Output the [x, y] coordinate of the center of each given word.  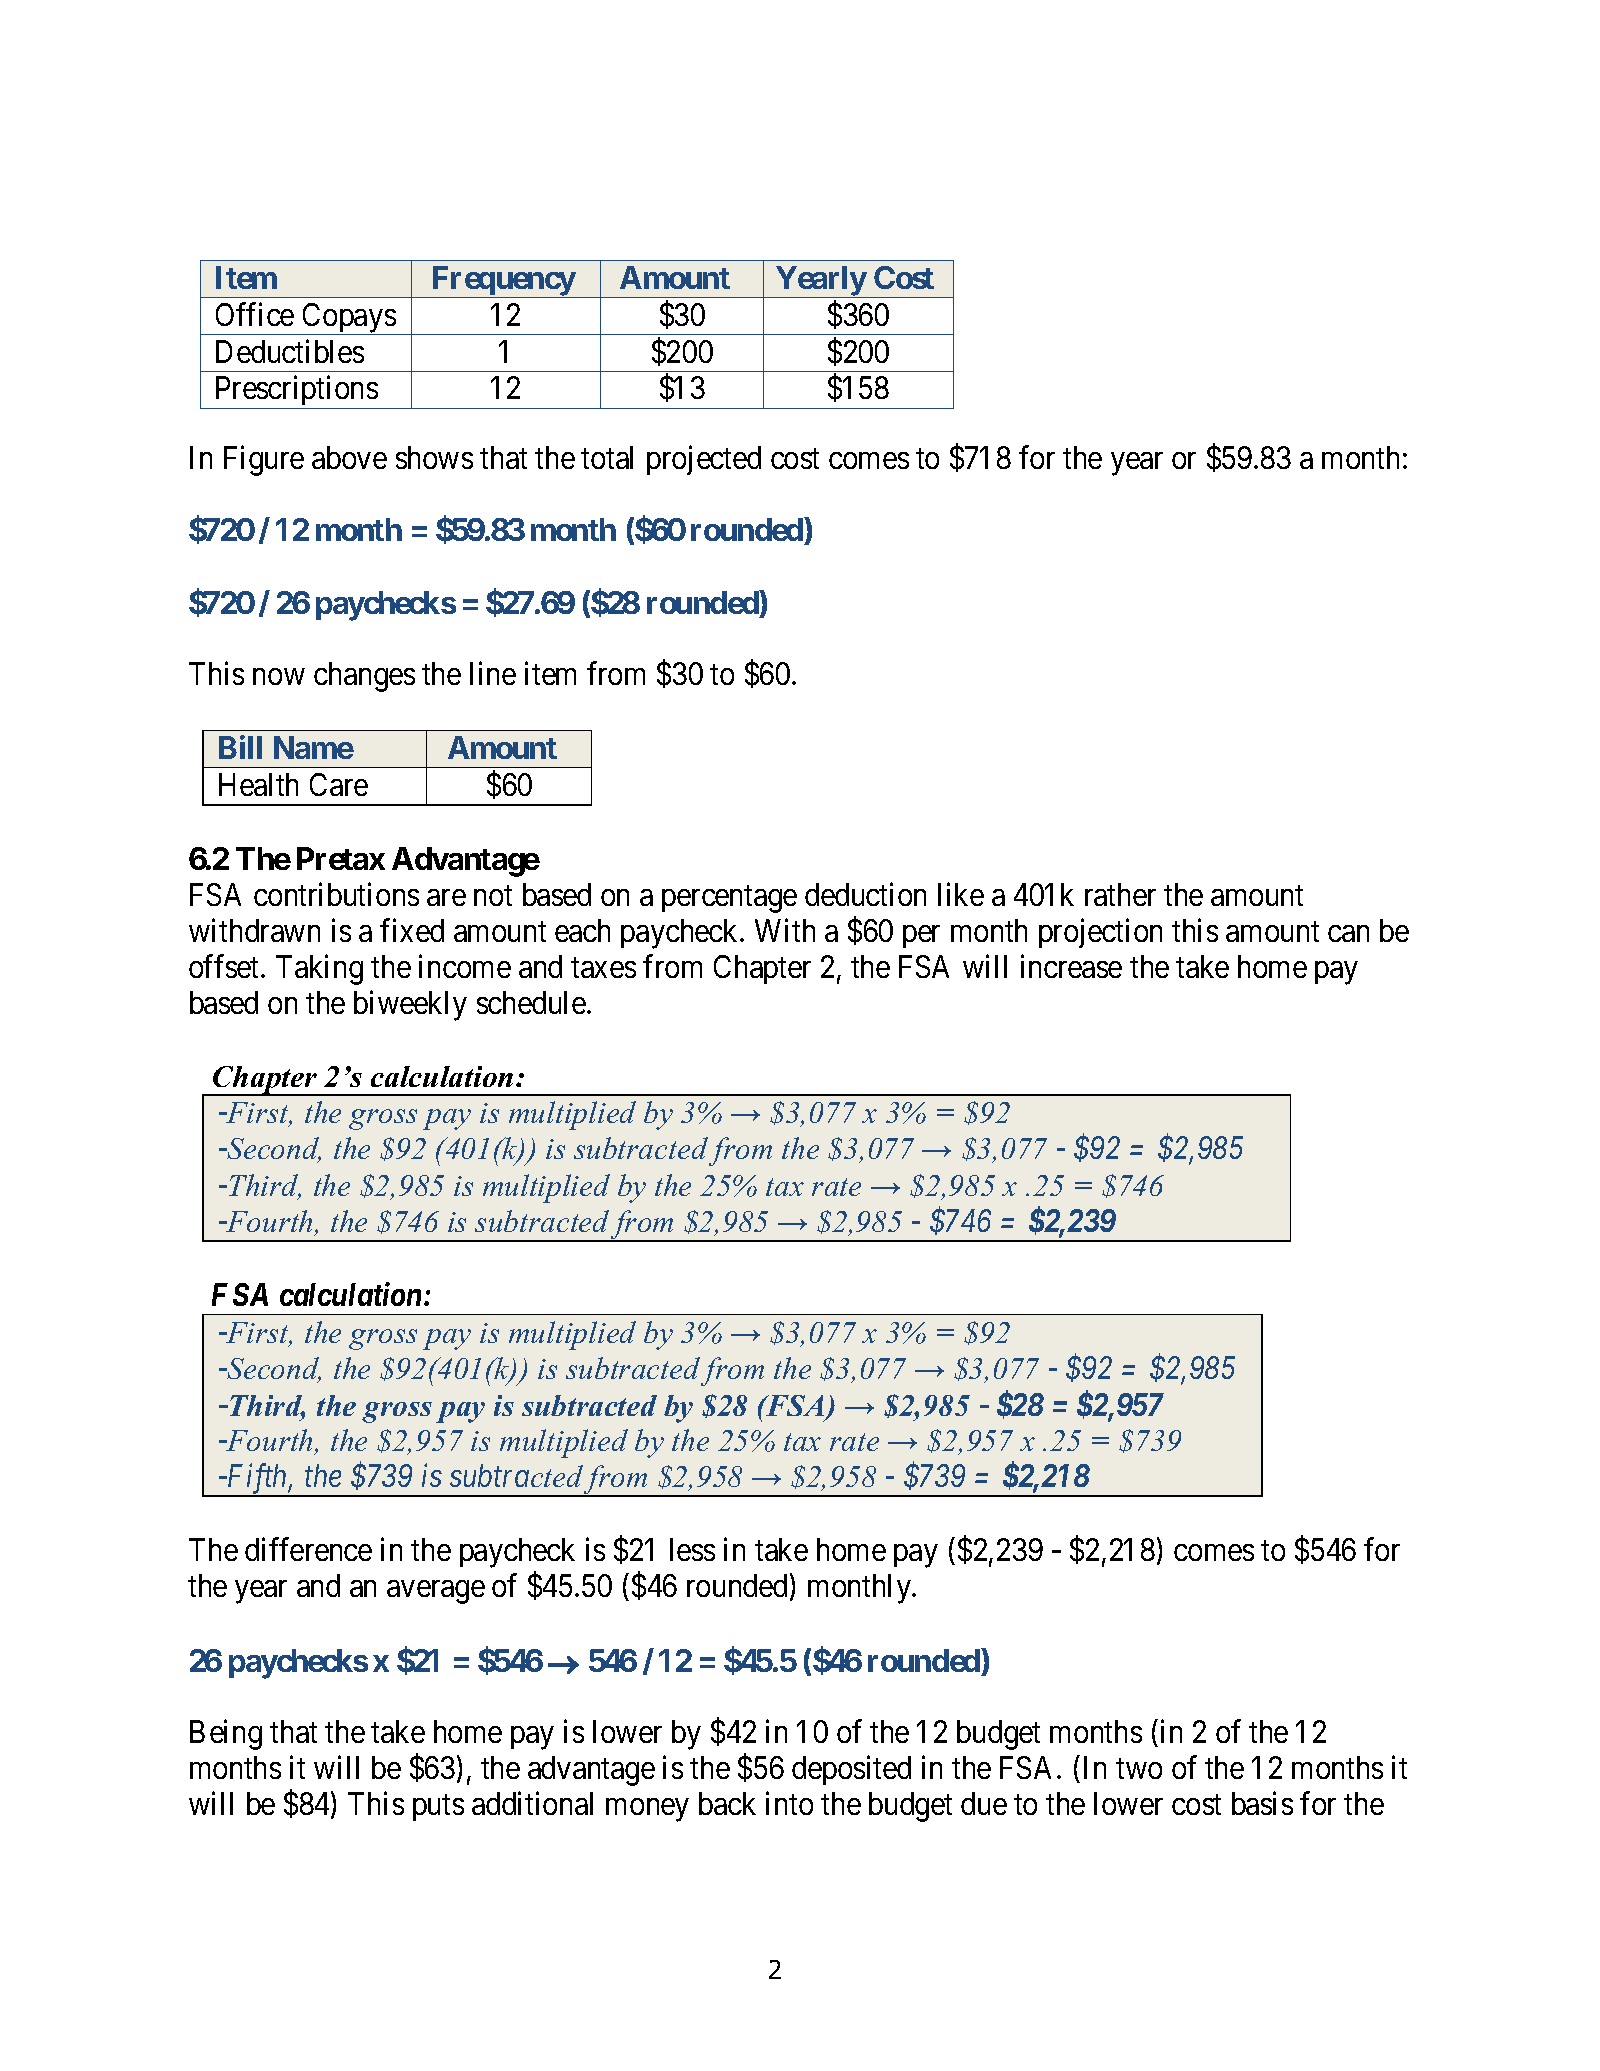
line [493, 673]
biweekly [410, 1005]
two [1139, 1769]
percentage [729, 899]
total [607, 457]
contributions [336, 894]
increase [1071, 966]
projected [704, 460]
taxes [603, 968]
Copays [348, 319]
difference [308, 1549]
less [692, 1549]
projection [1100, 933]
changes [364, 677]
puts [438, 1808]
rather [1120, 894]
